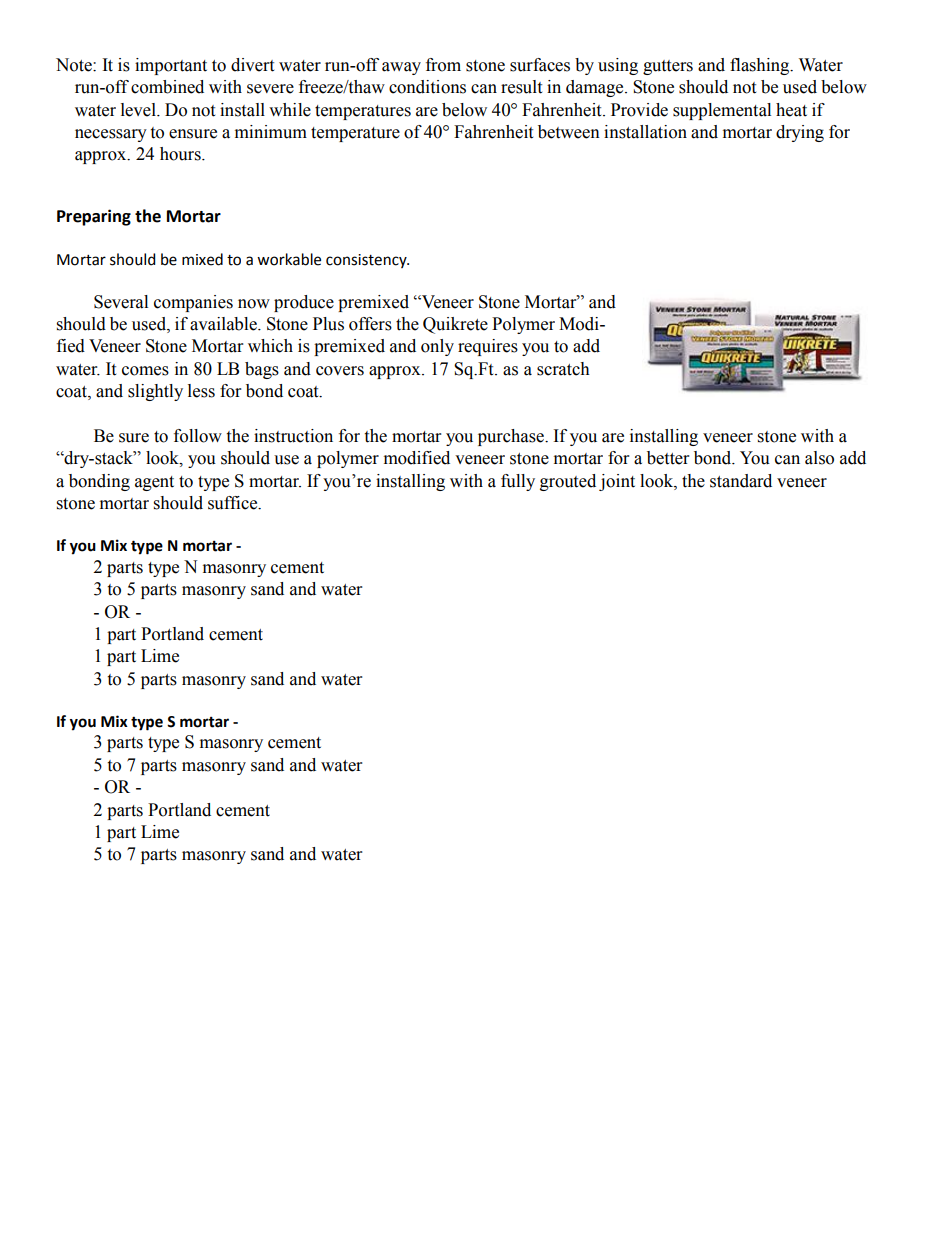 The width and height of the screenshot is (952, 1233). I want to click on standard, so click(741, 481).
